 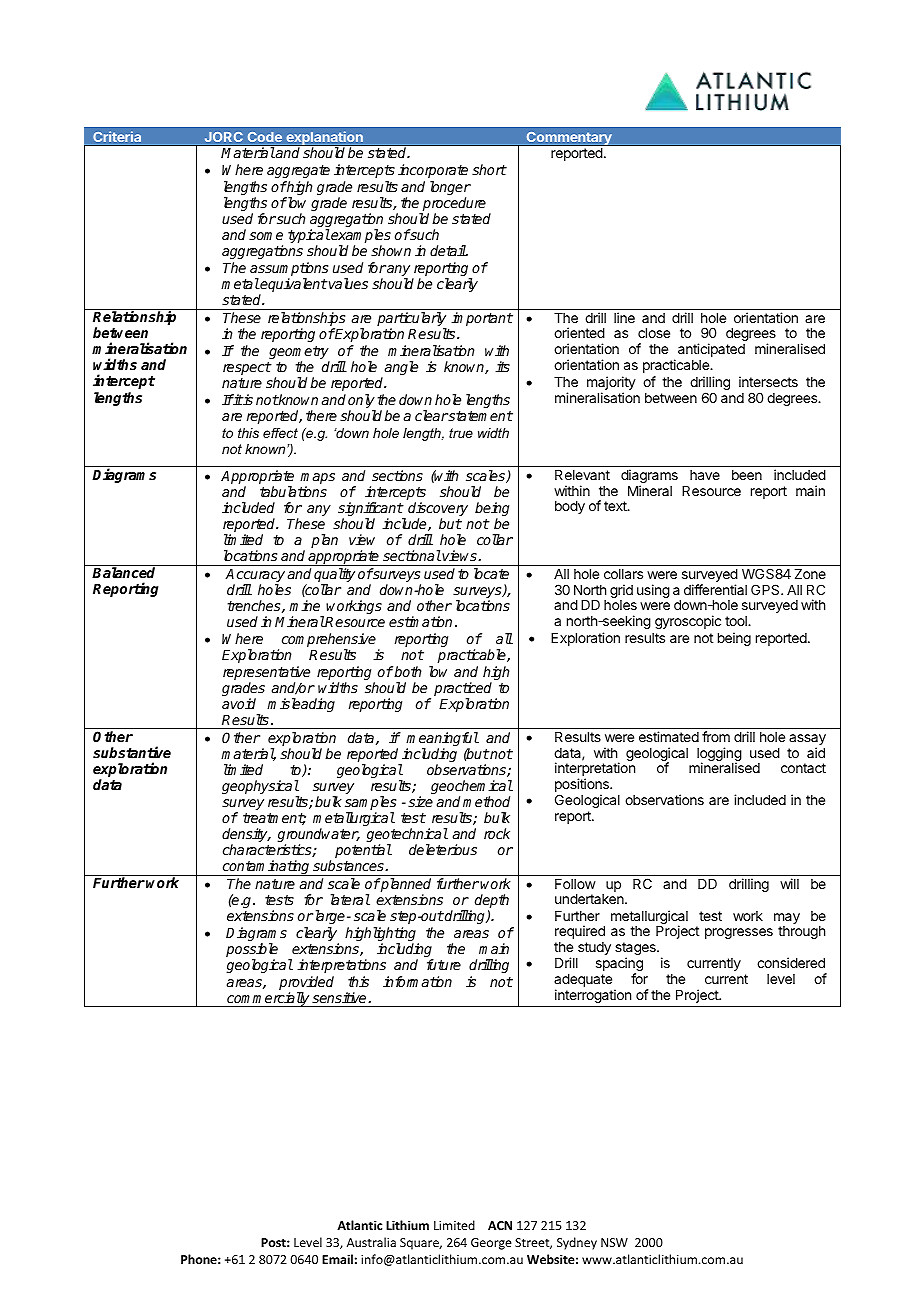 What do you see at coordinates (500, 1225) in the page?
I see `ACN` at bounding box center [500, 1225].
